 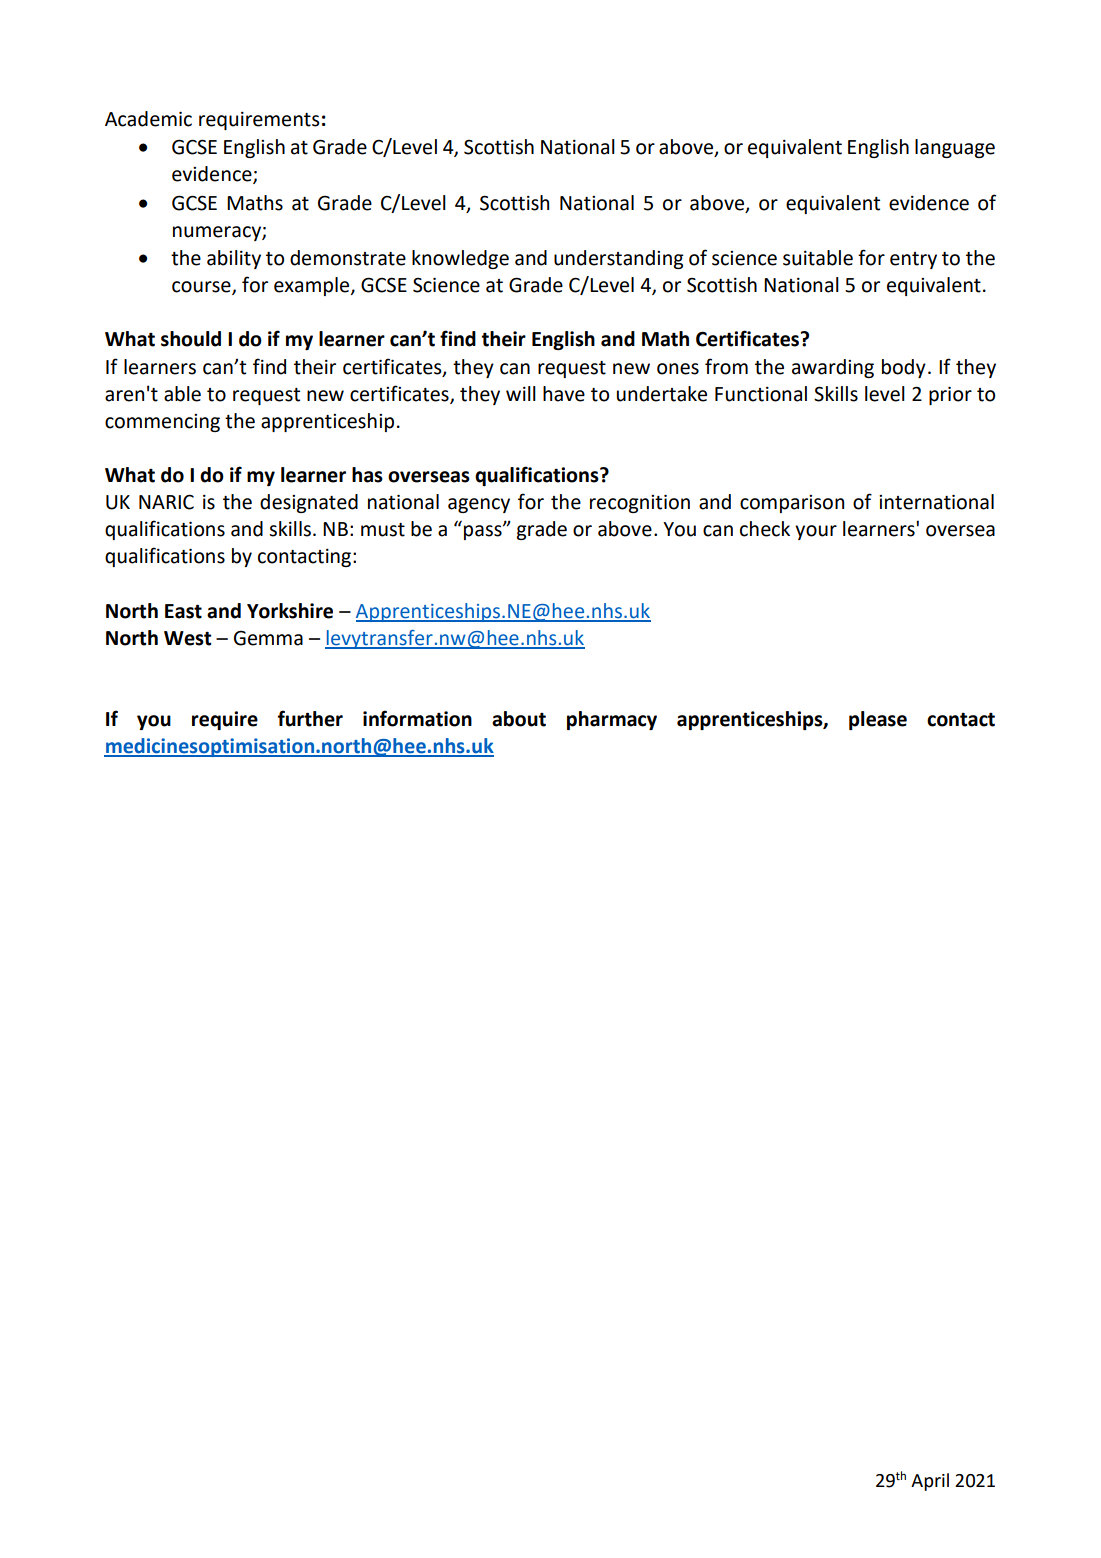 What do you see at coordinates (619, 259) in the document?
I see `understanding` at bounding box center [619, 259].
